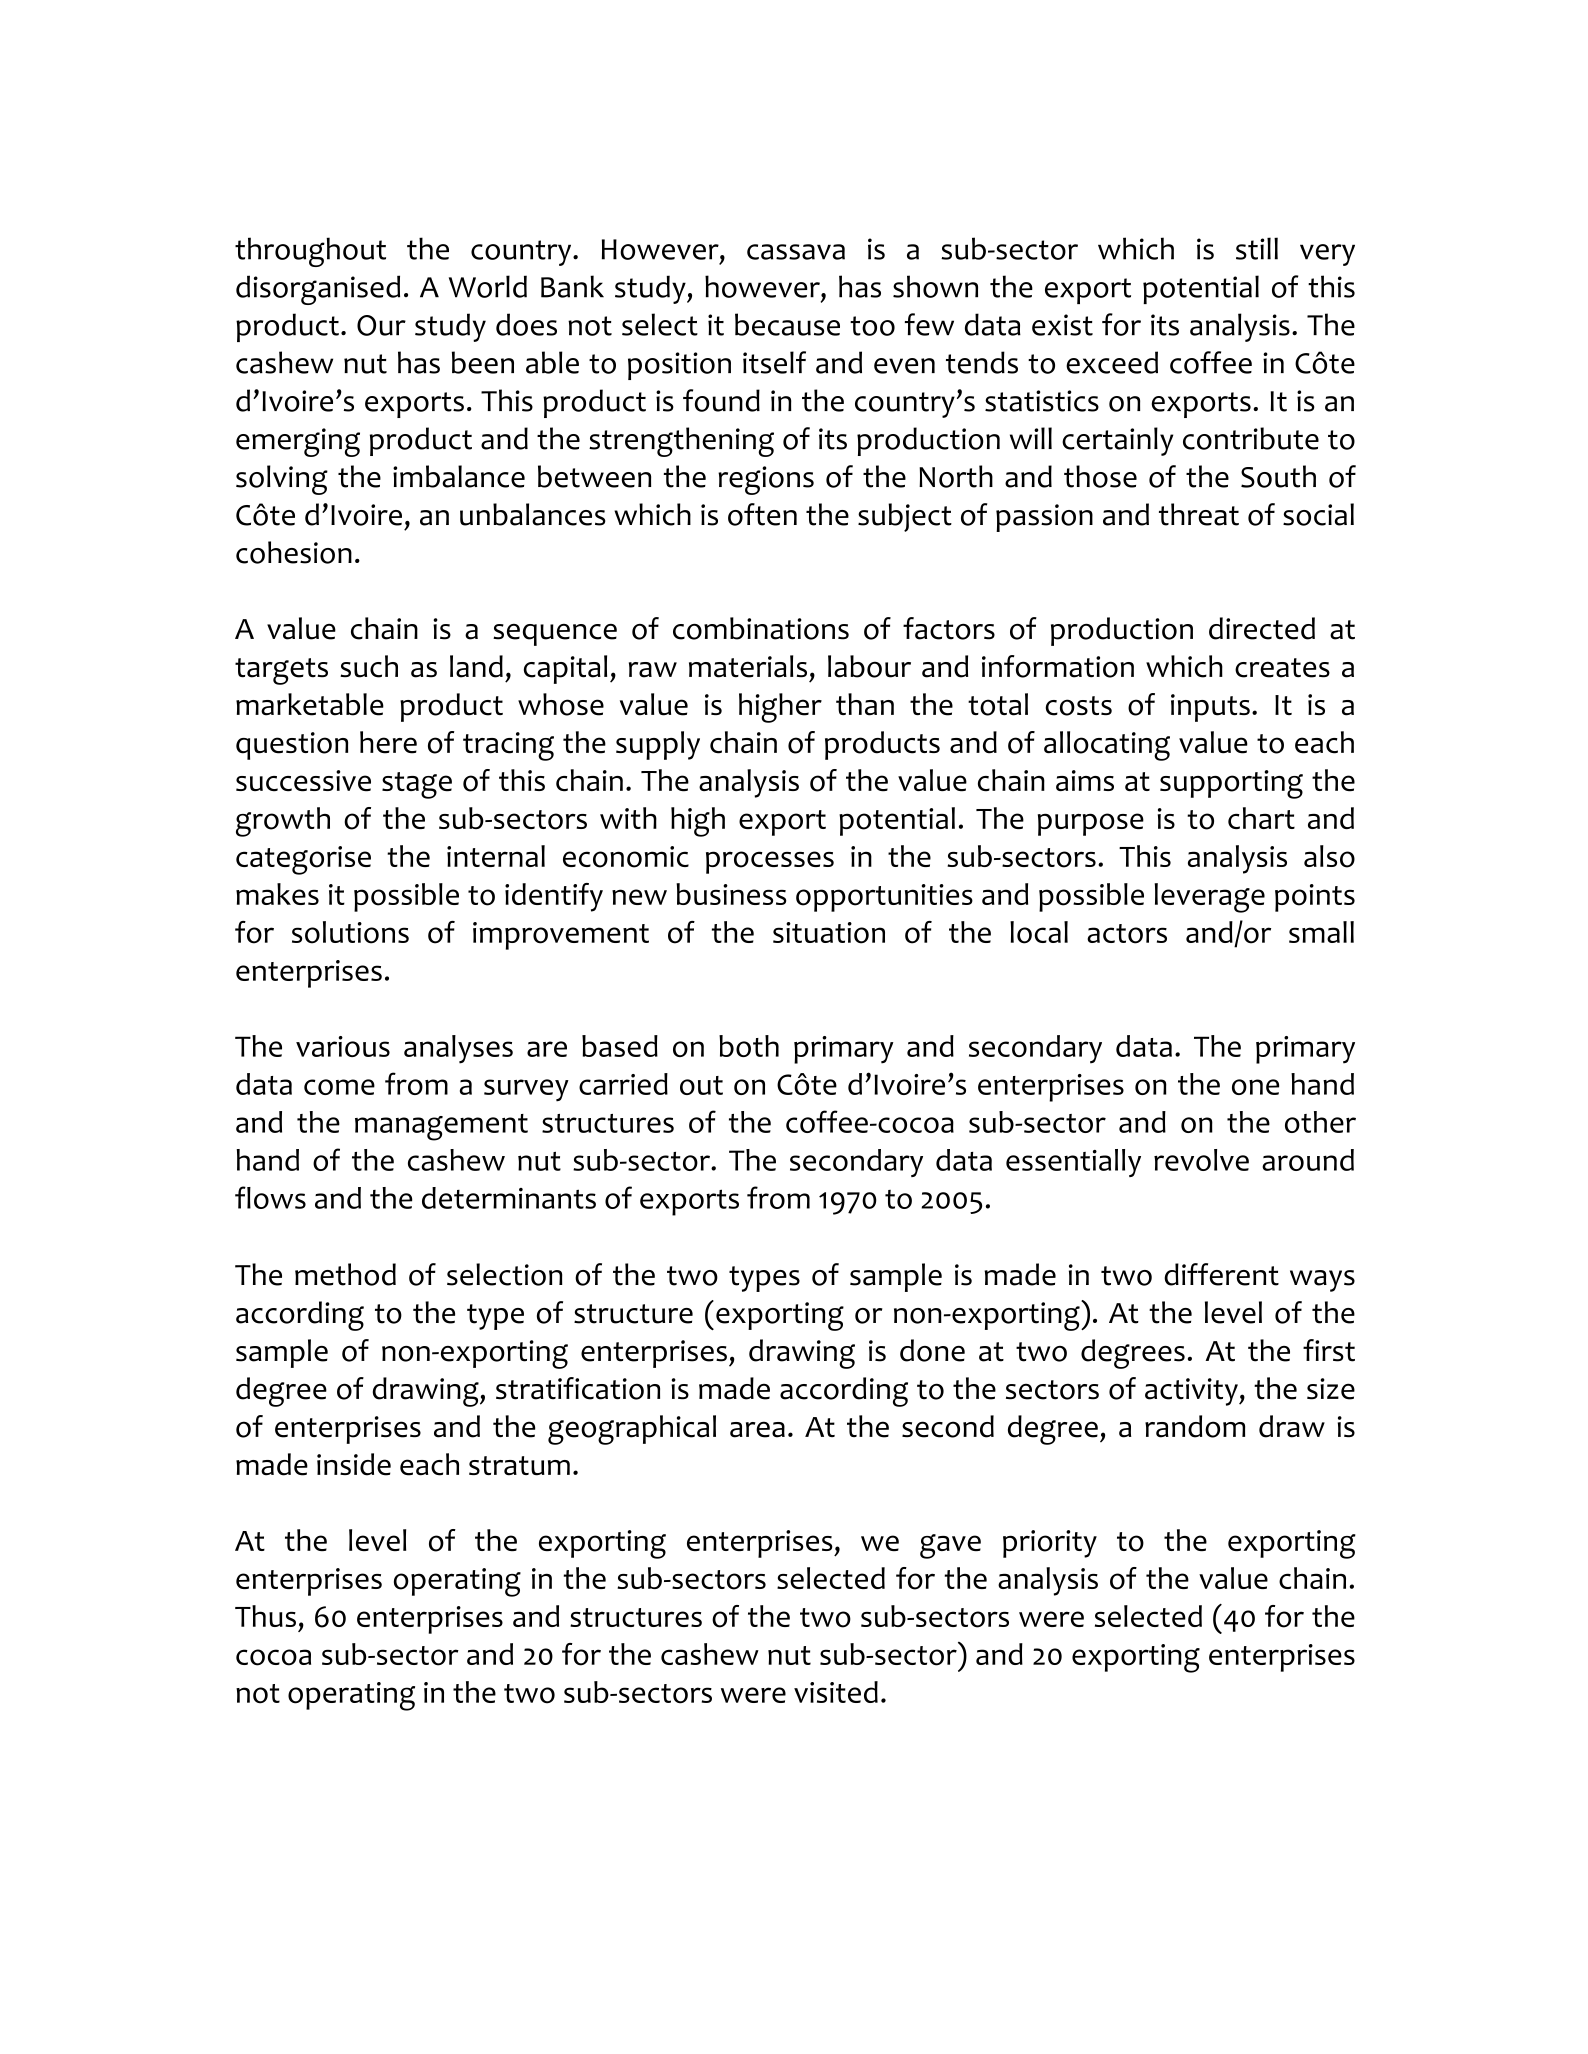 The width and height of the document is (1588, 2054). What do you see at coordinates (441, 1127) in the document?
I see `management` at bounding box center [441, 1127].
